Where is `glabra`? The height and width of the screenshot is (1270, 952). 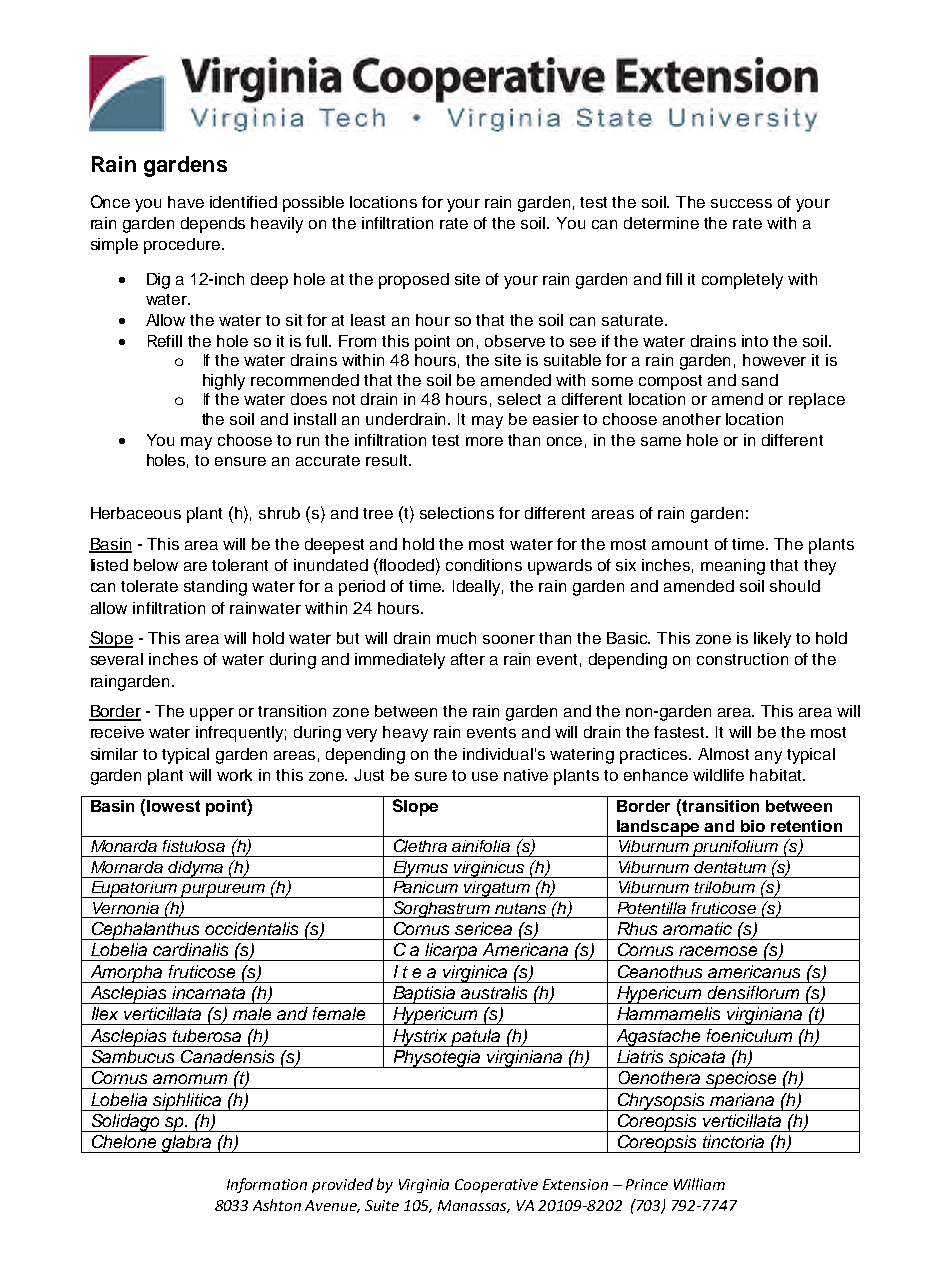
glabra is located at coordinates (187, 1144).
